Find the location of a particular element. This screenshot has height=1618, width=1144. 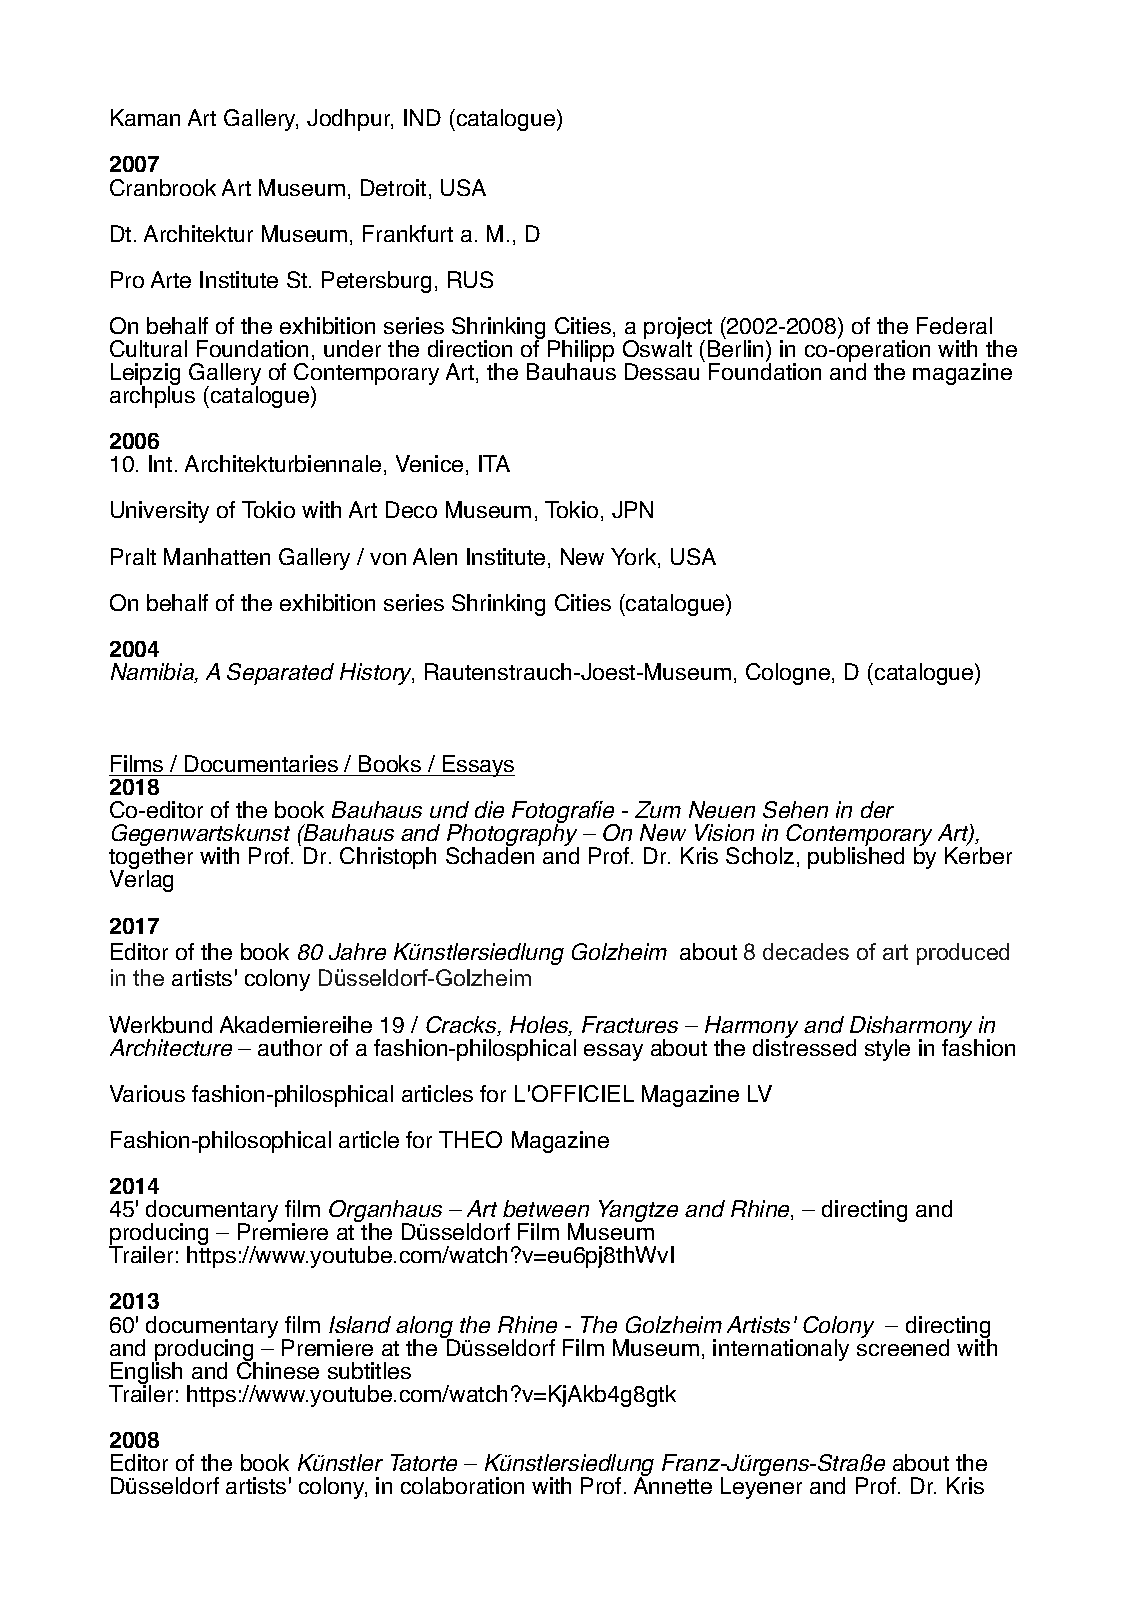

published is located at coordinates (856, 858).
